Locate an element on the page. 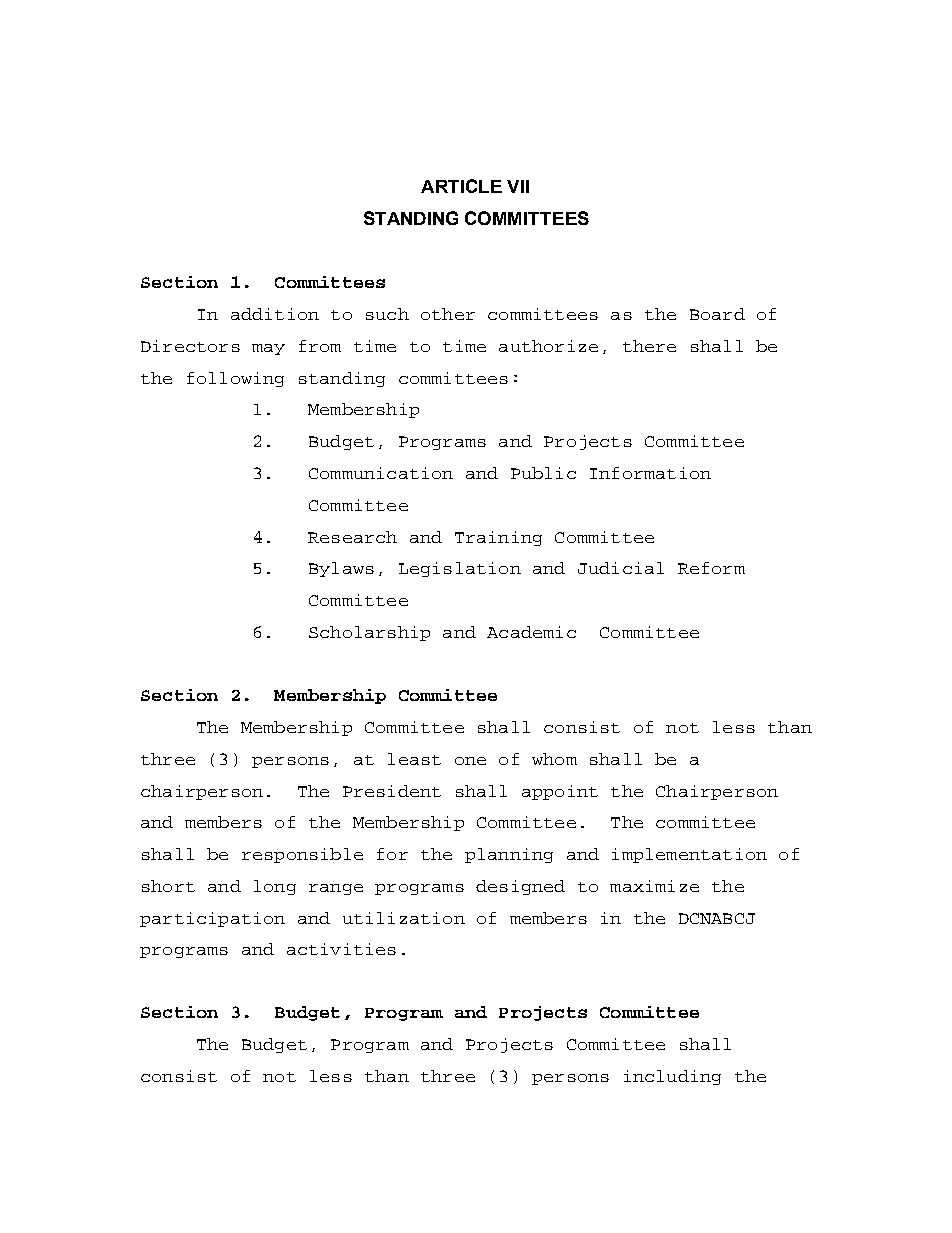  VII is located at coordinates (518, 186).
